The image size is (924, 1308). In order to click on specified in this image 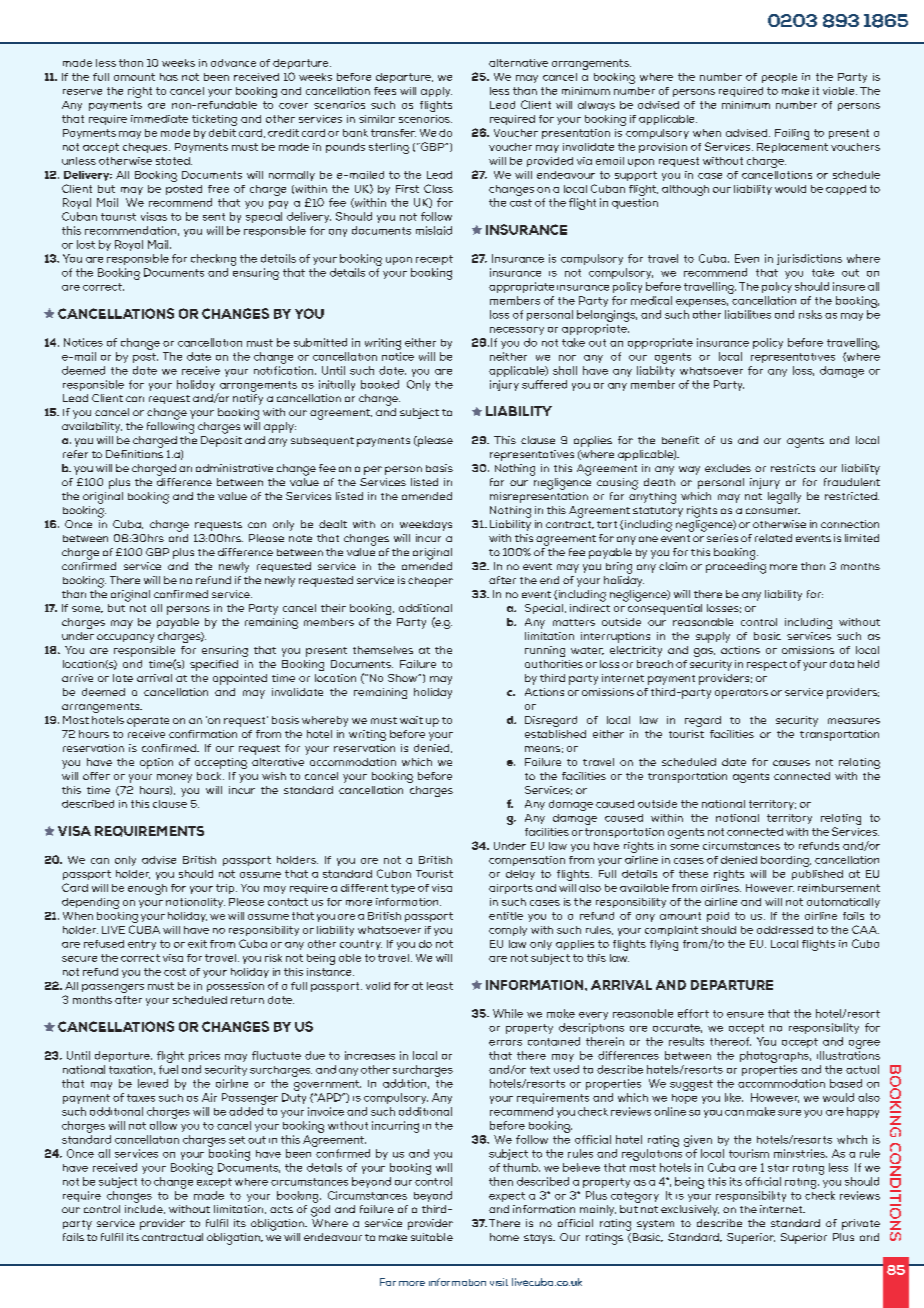, I will do `click(214, 665)`.
